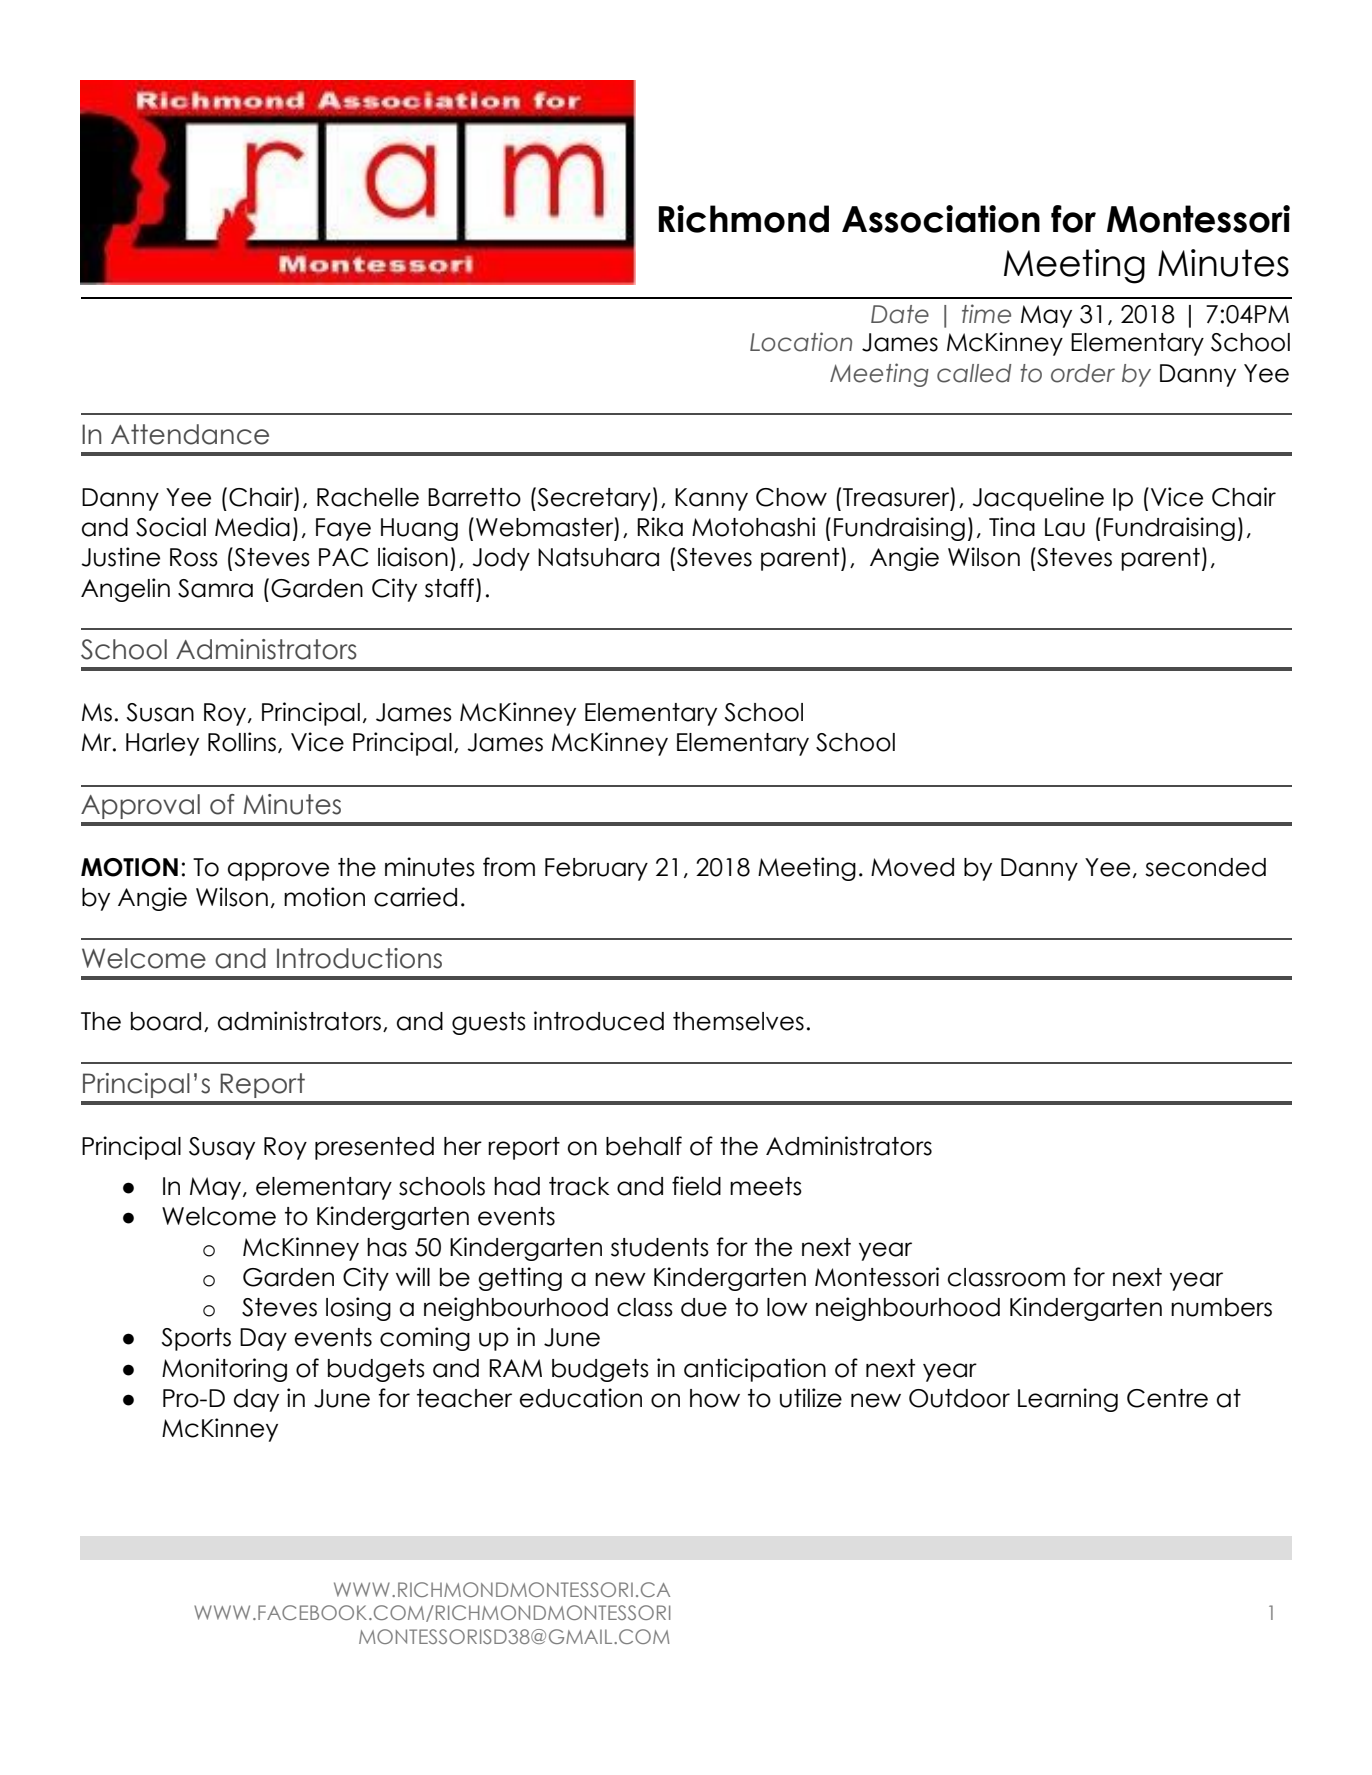  Describe the element at coordinates (660, 527) in the document. I see `Rika` at that location.
